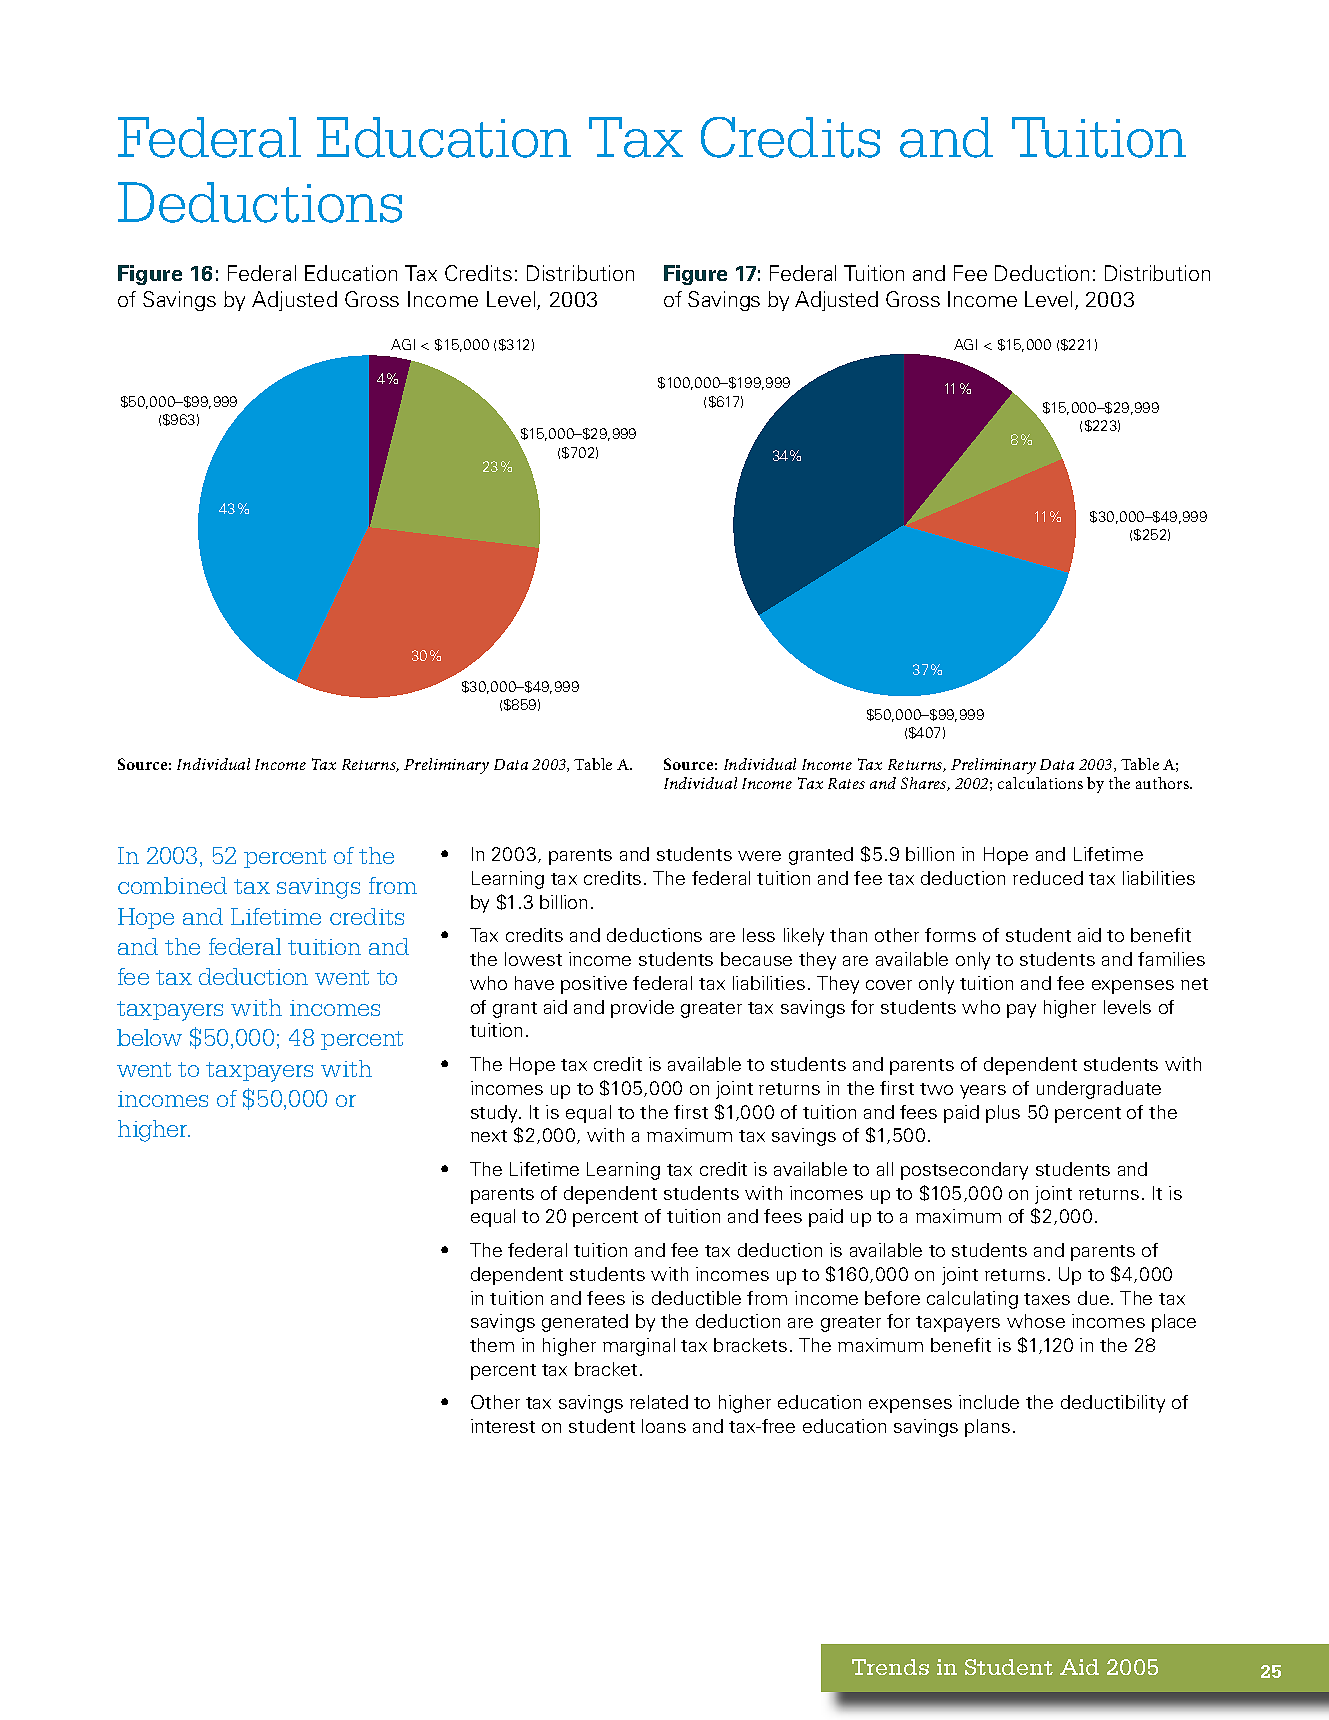 This screenshot has width=1329, height=1720. I want to click on positive, so click(594, 985).
